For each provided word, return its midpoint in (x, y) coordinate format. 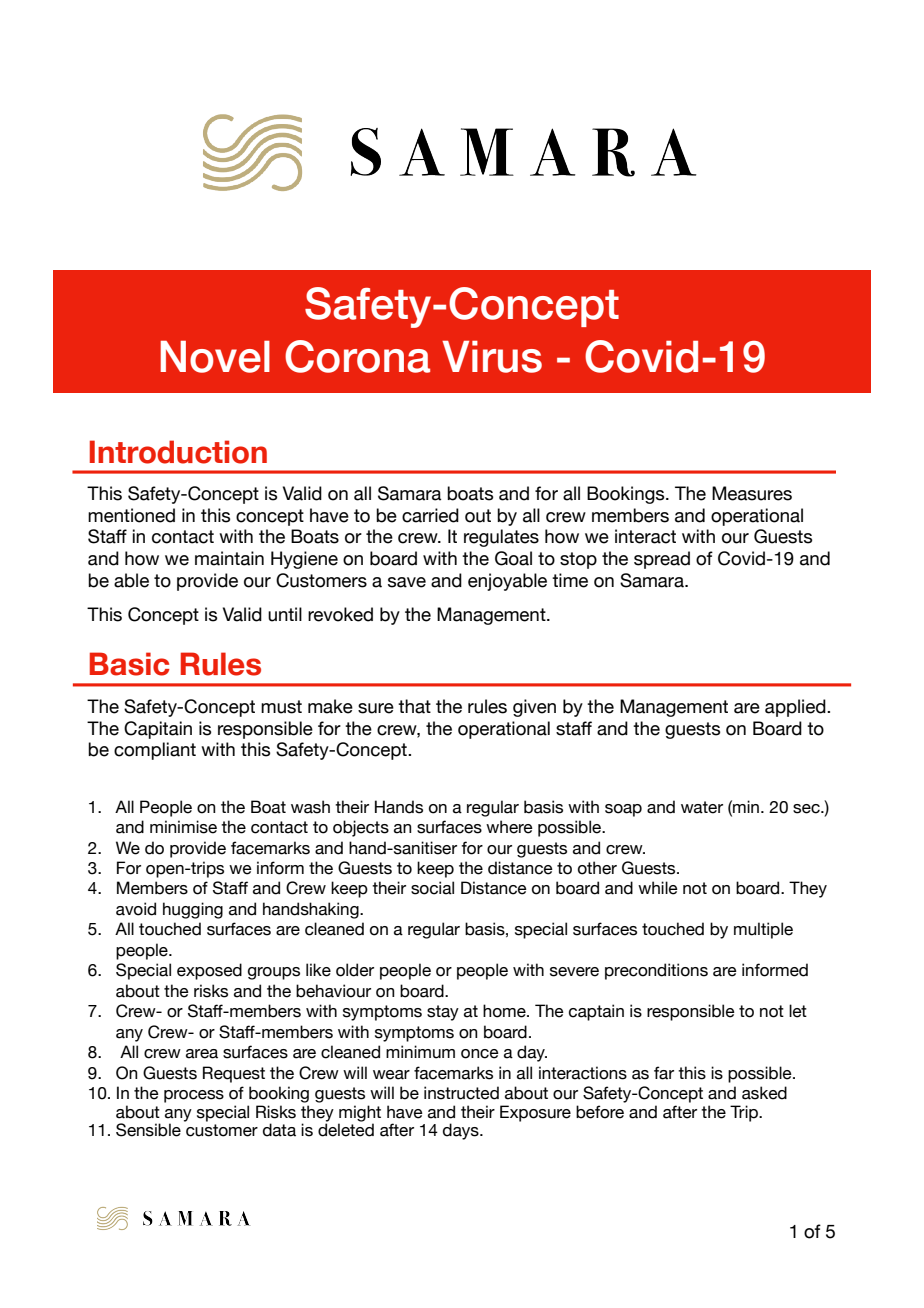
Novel (215, 357)
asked (764, 1093)
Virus (492, 357)
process (194, 1096)
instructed (461, 1093)
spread (662, 560)
